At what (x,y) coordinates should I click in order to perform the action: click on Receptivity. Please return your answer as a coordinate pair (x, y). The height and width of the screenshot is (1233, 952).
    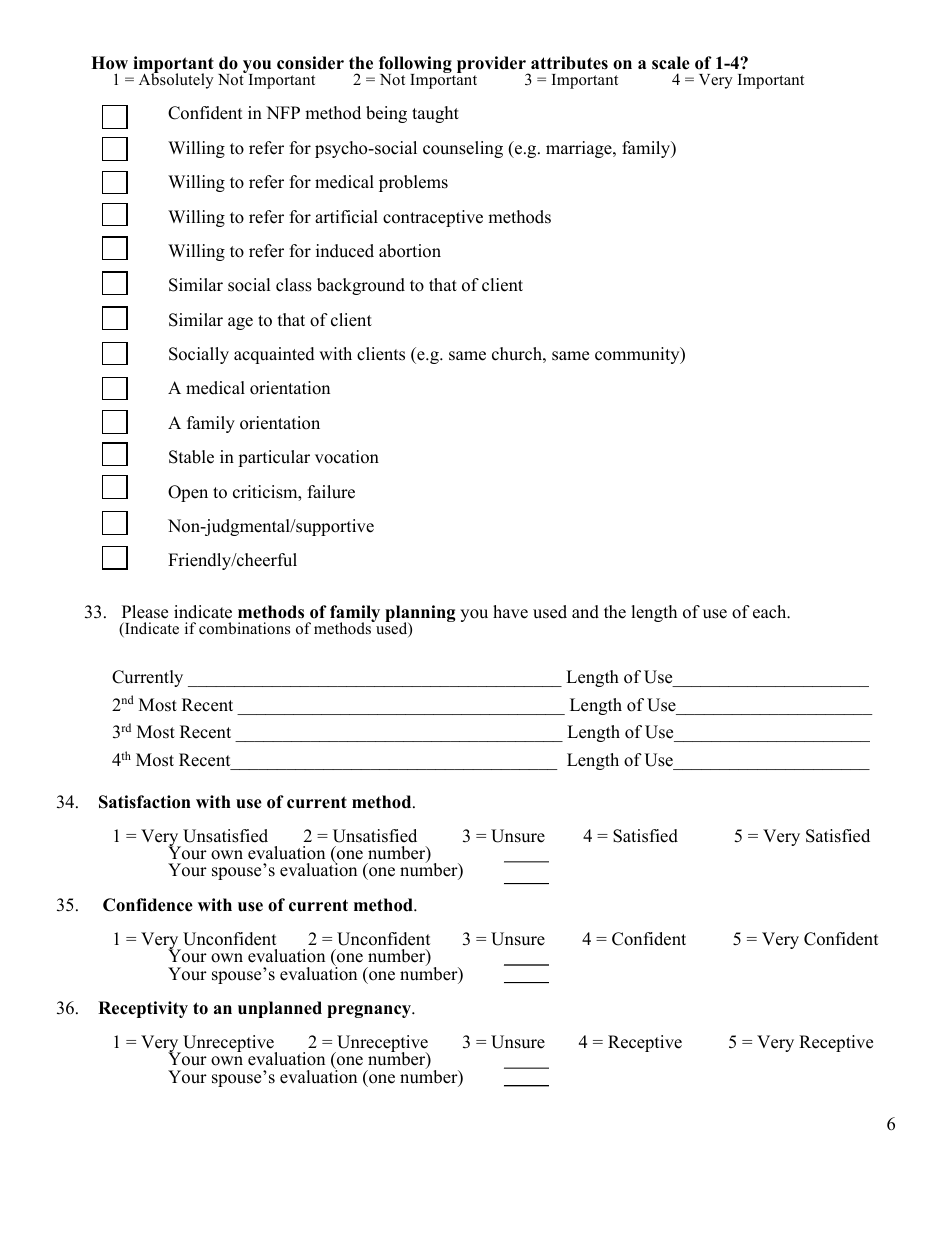
    Looking at the image, I should click on (143, 1009).
